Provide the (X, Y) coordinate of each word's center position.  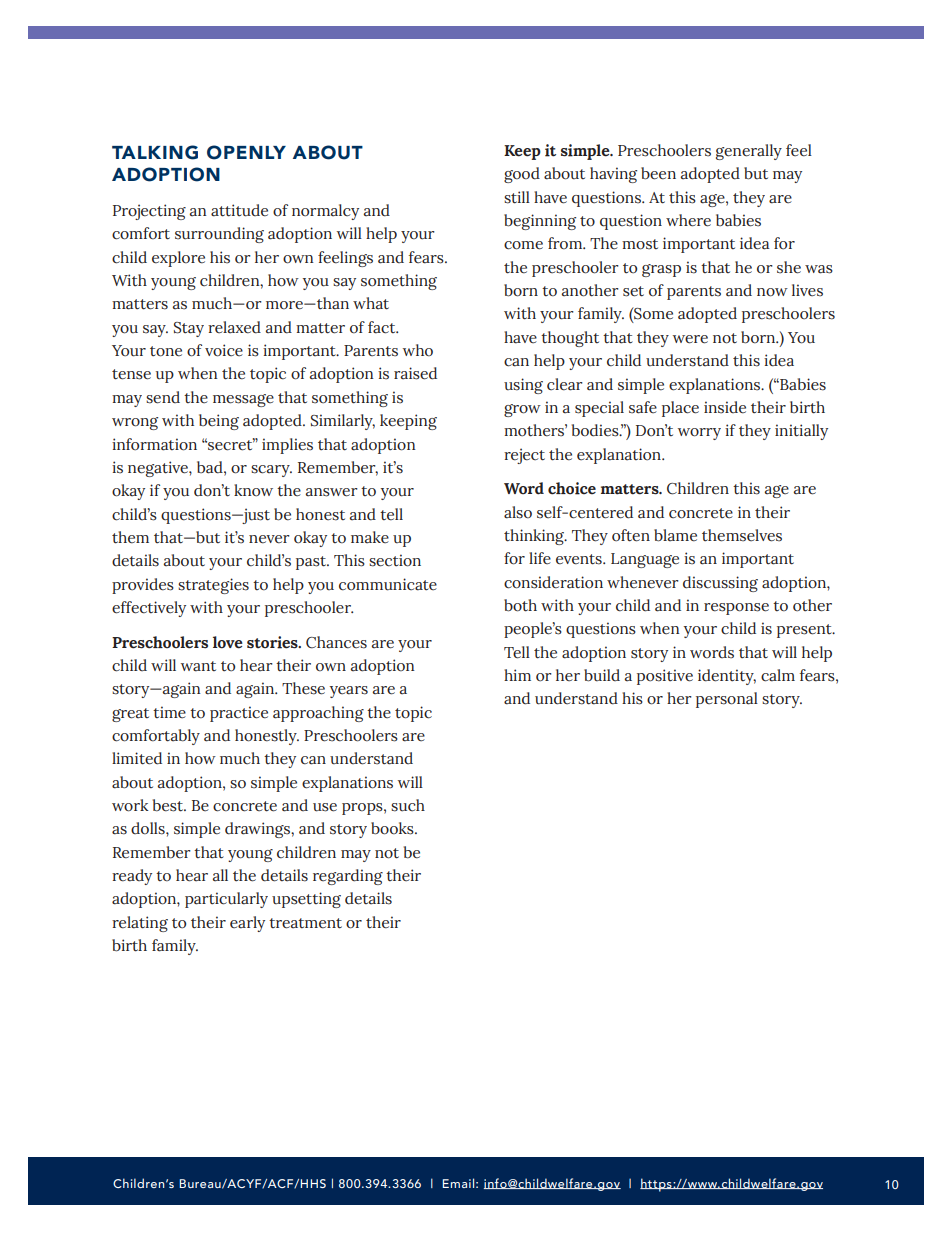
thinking (535, 537)
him (517, 675)
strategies (213, 586)
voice (224, 350)
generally (749, 152)
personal (727, 700)
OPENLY (246, 152)
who (418, 350)
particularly (226, 900)
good (522, 175)
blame (675, 535)
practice (239, 714)
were (690, 339)
